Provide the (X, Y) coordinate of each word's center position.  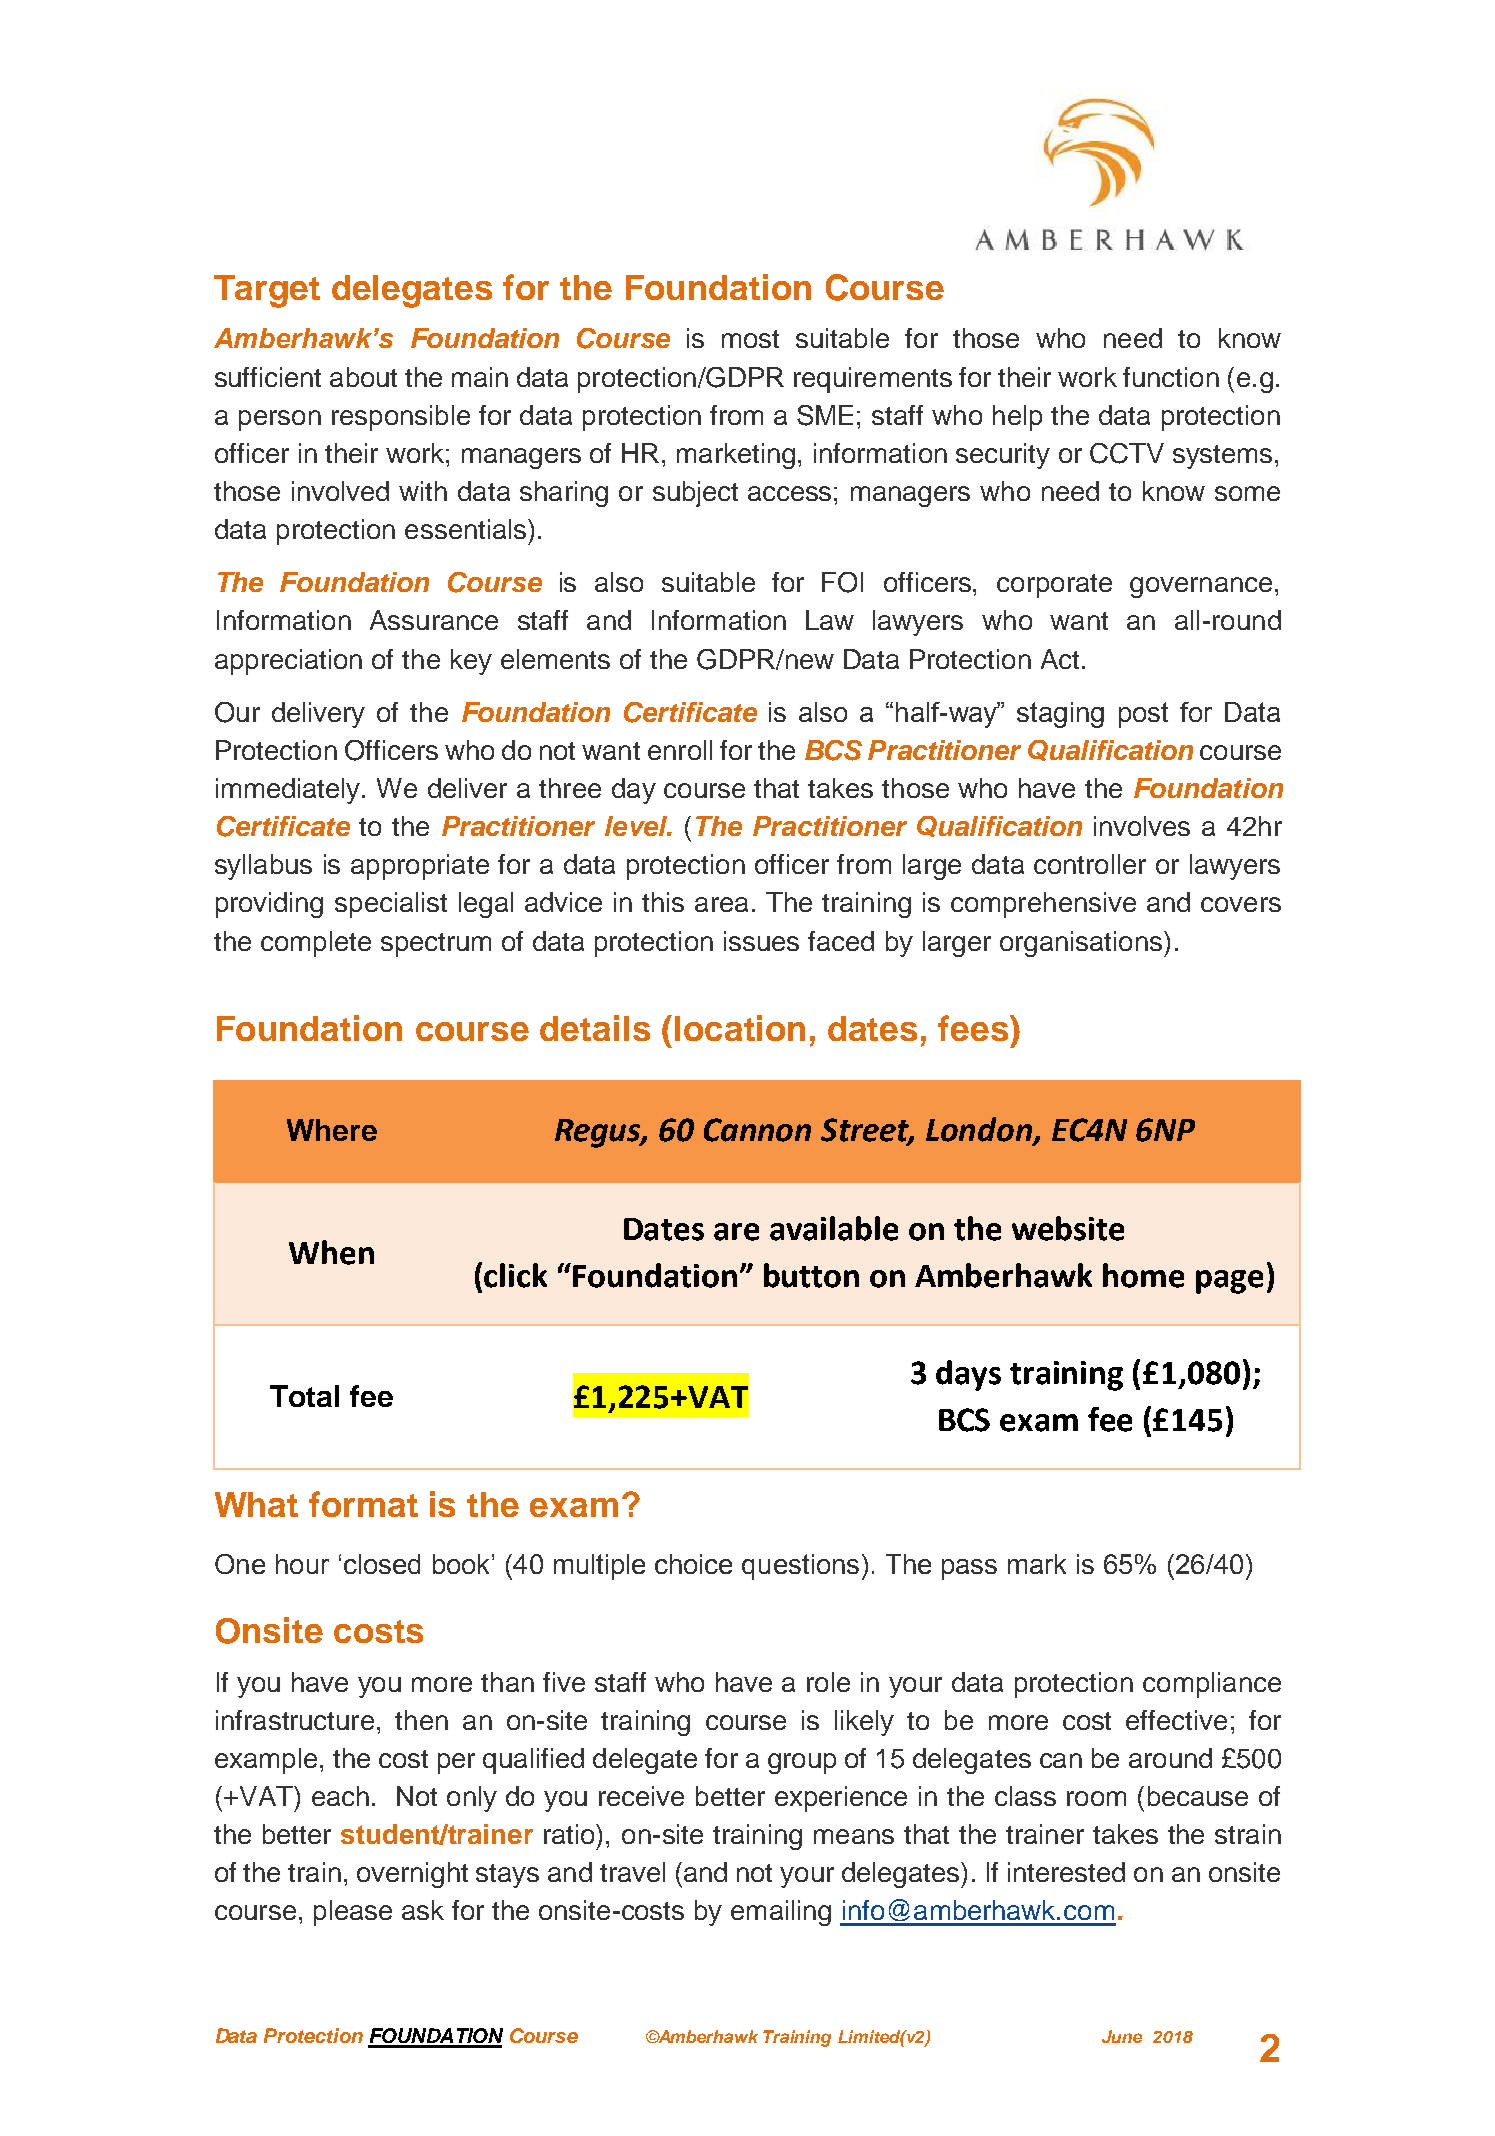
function (1171, 377)
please (353, 1913)
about (363, 377)
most (750, 339)
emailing (781, 1913)
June (1122, 2036)
